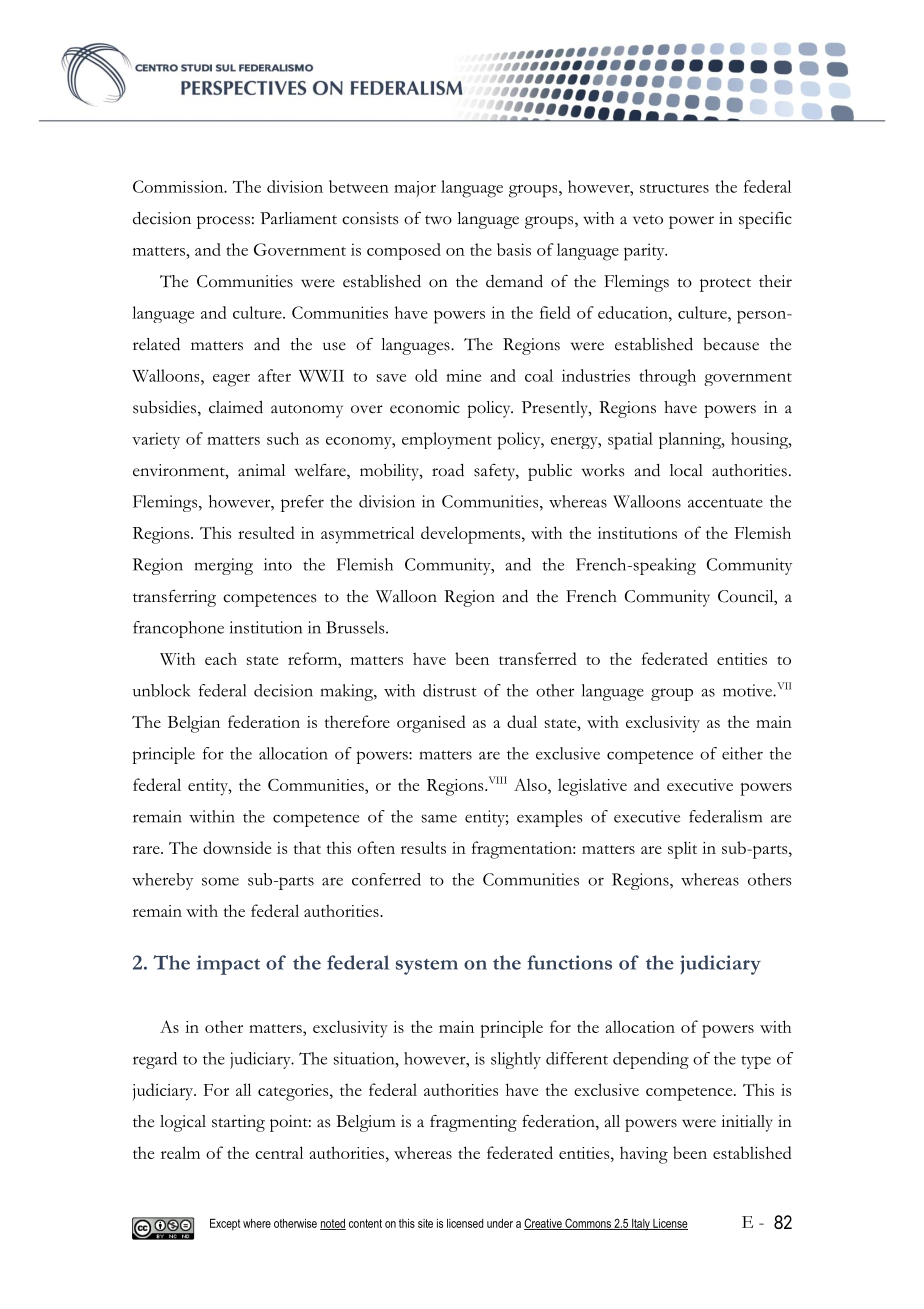 The image size is (924, 1309). I want to click on structures, so click(674, 188).
